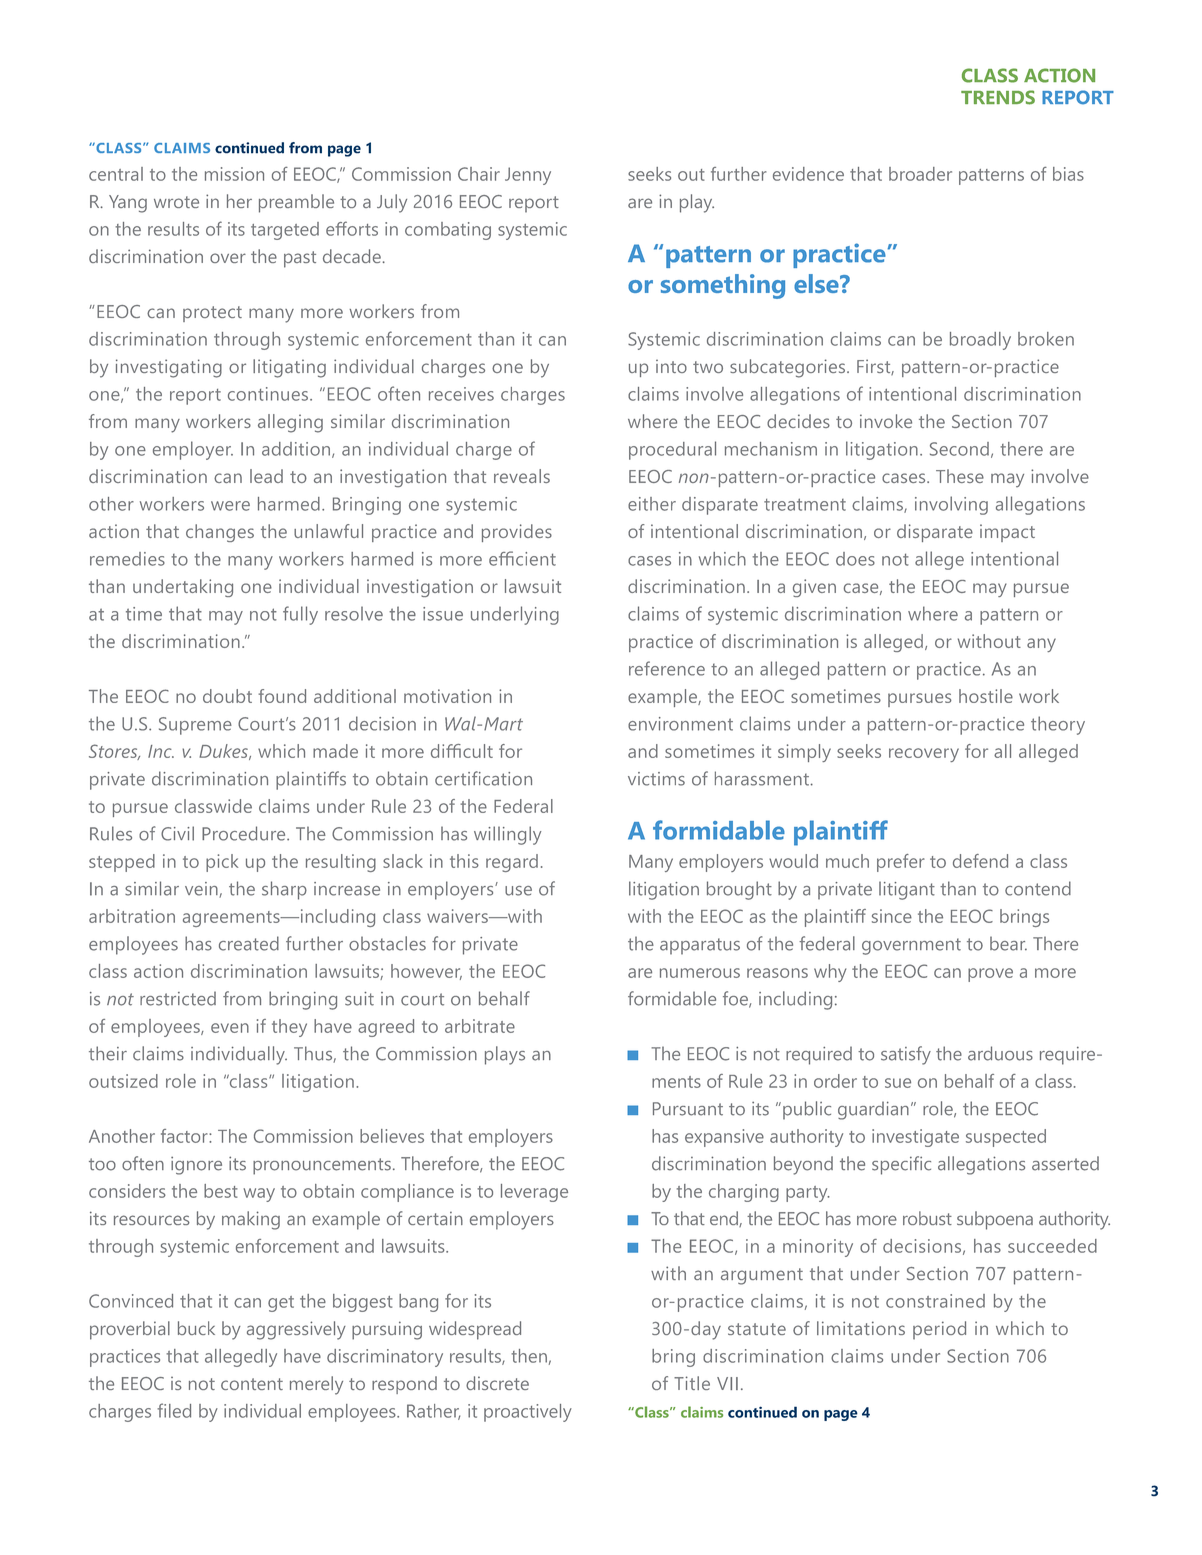  What do you see at coordinates (252, 1384) in the screenshot?
I see `content` at bounding box center [252, 1384].
